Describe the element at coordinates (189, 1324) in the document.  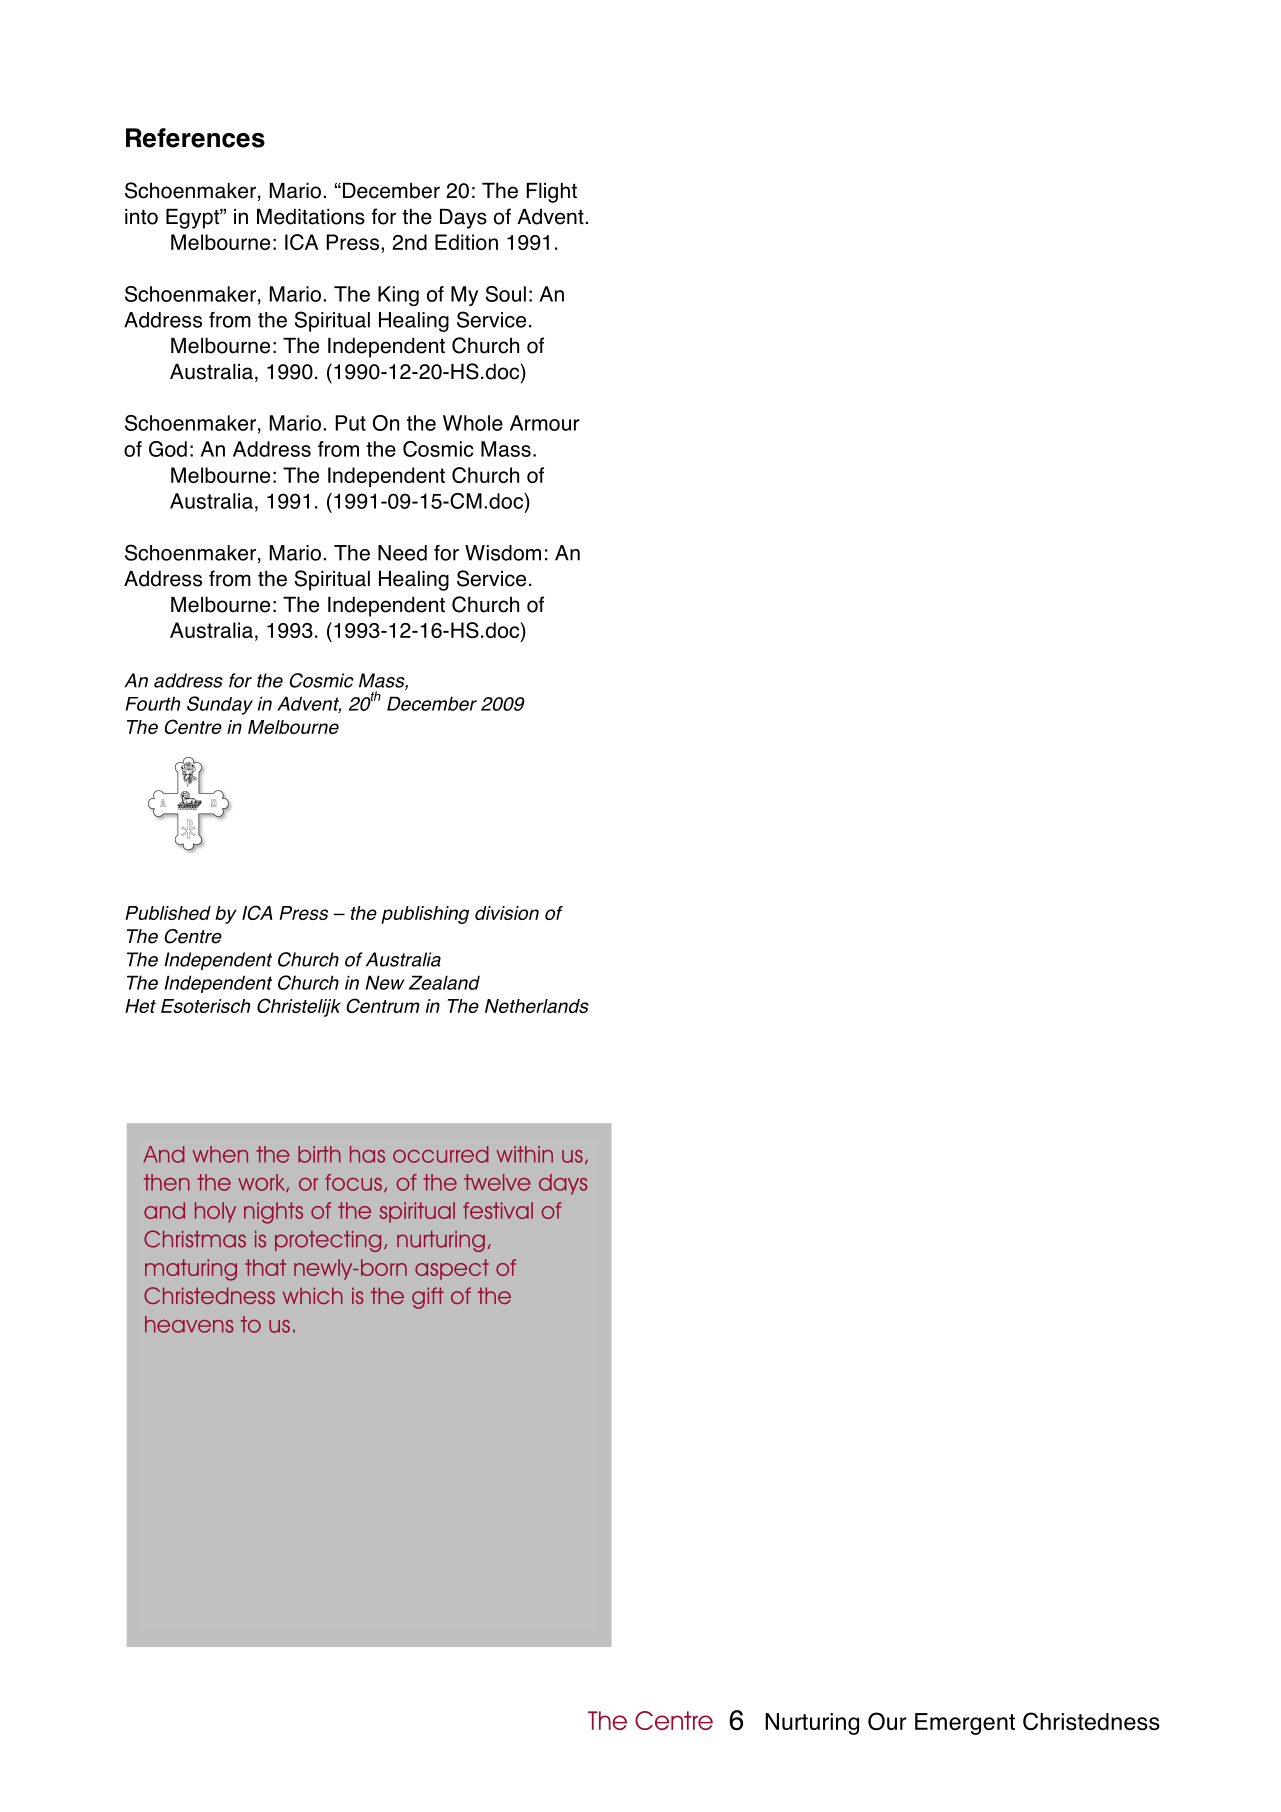
I see `heavens` at that location.
